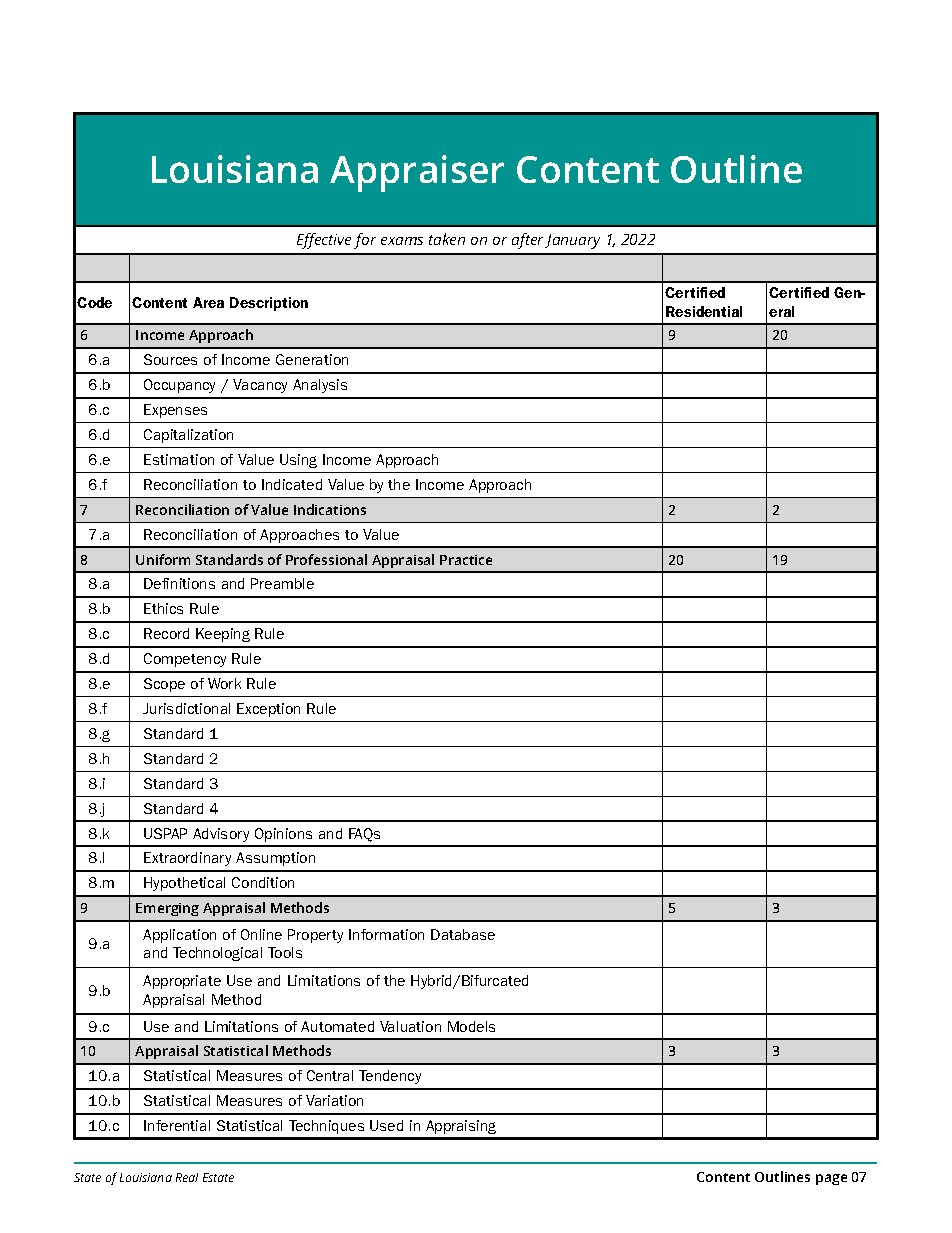 This screenshot has width=952, height=1233. I want to click on Exception, so click(268, 710).
